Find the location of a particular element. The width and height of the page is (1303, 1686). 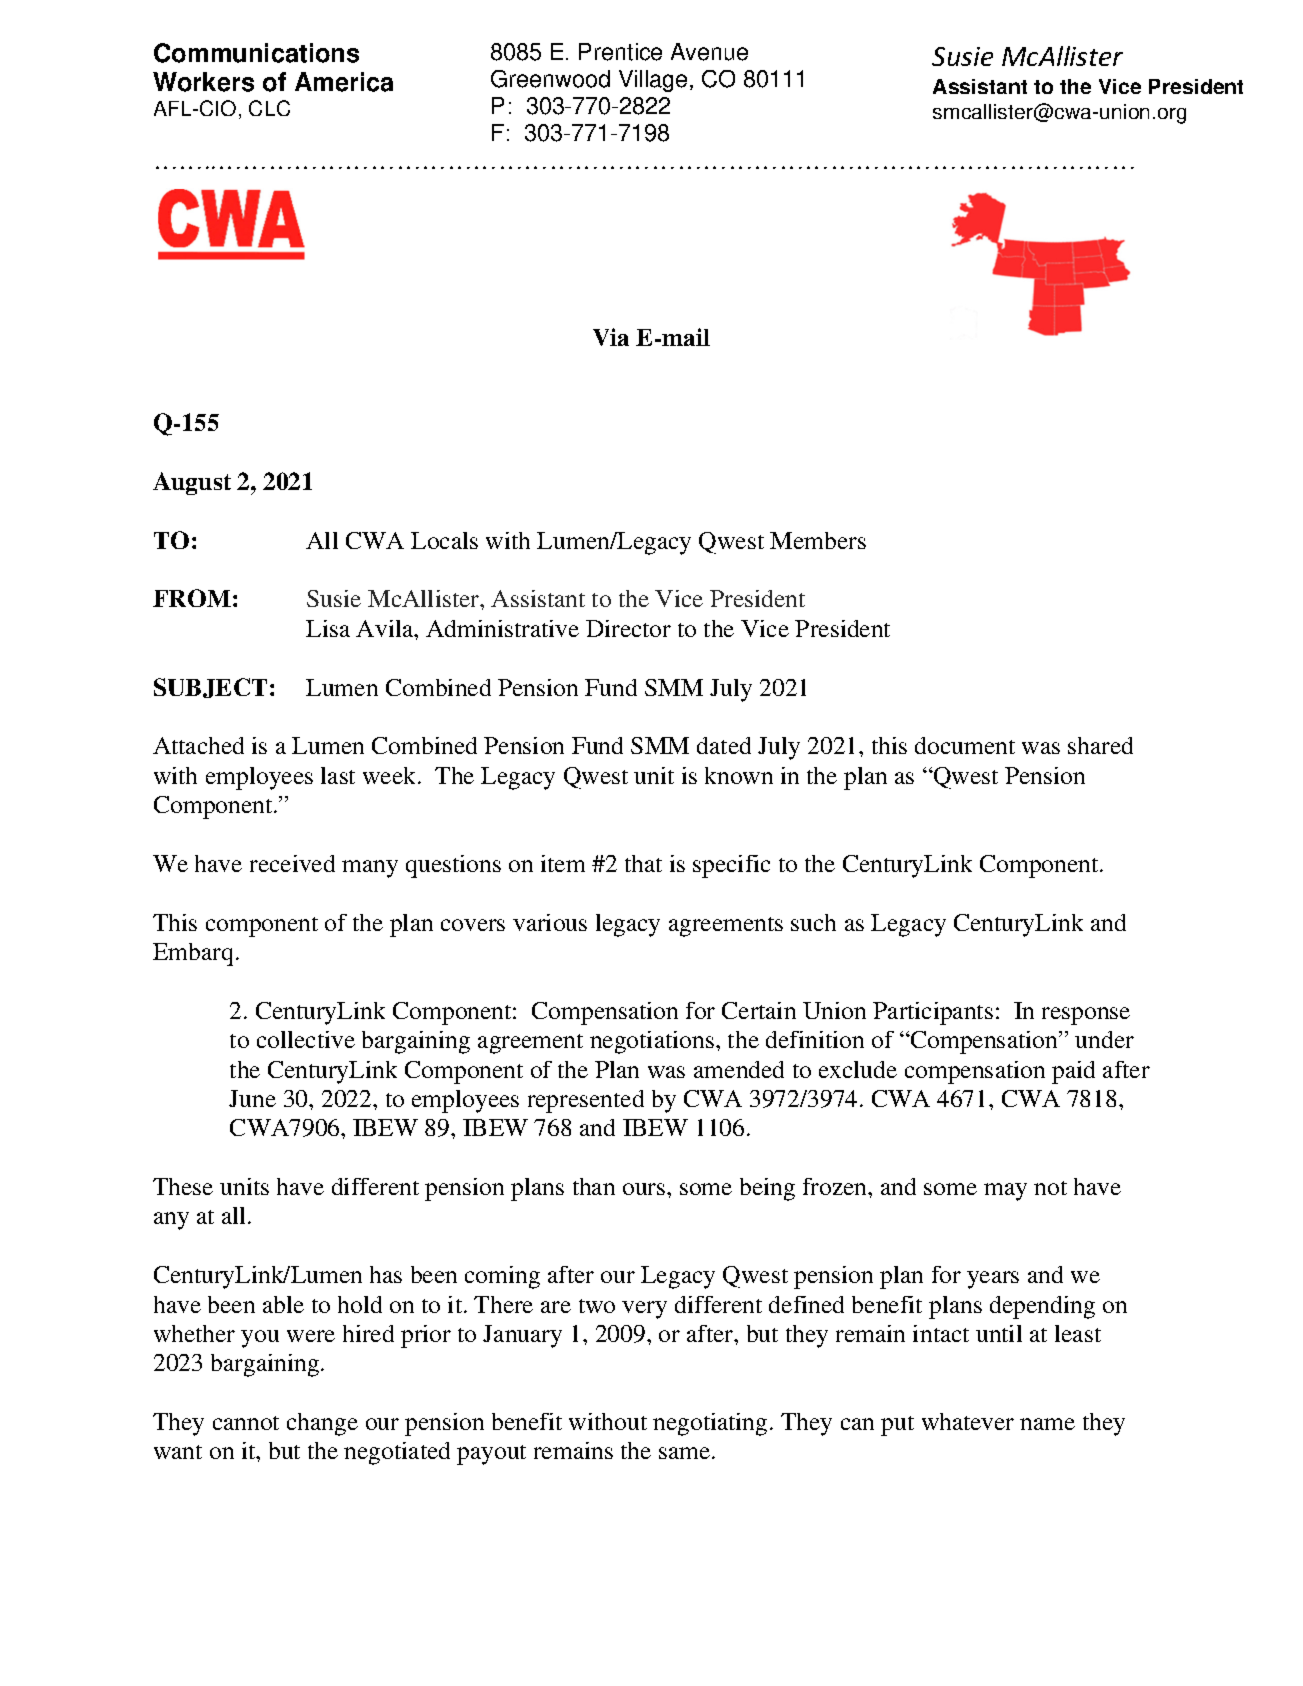

August is located at coordinates (192, 483).
